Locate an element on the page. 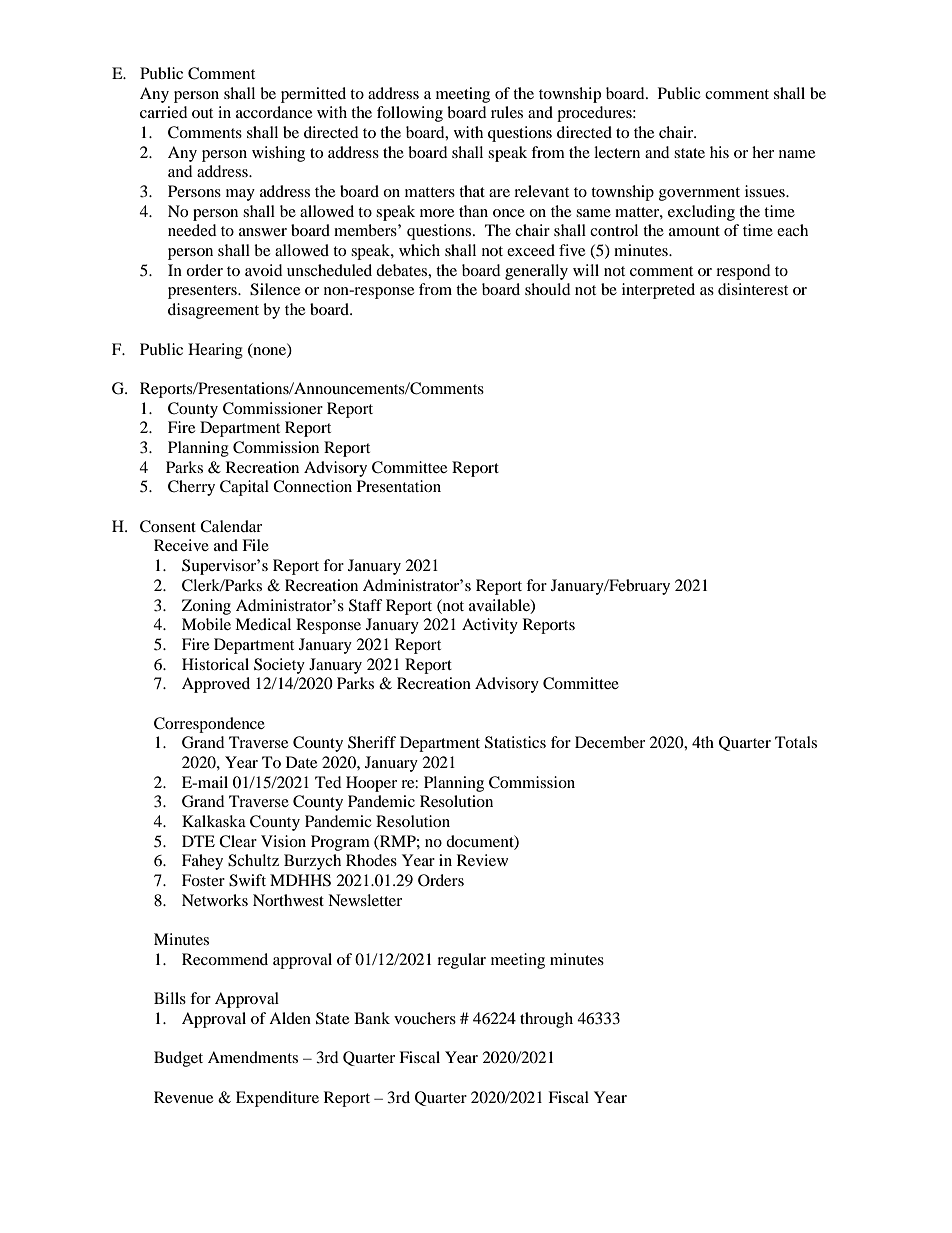 The width and height of the page is (952, 1233). Statistics is located at coordinates (515, 742).
